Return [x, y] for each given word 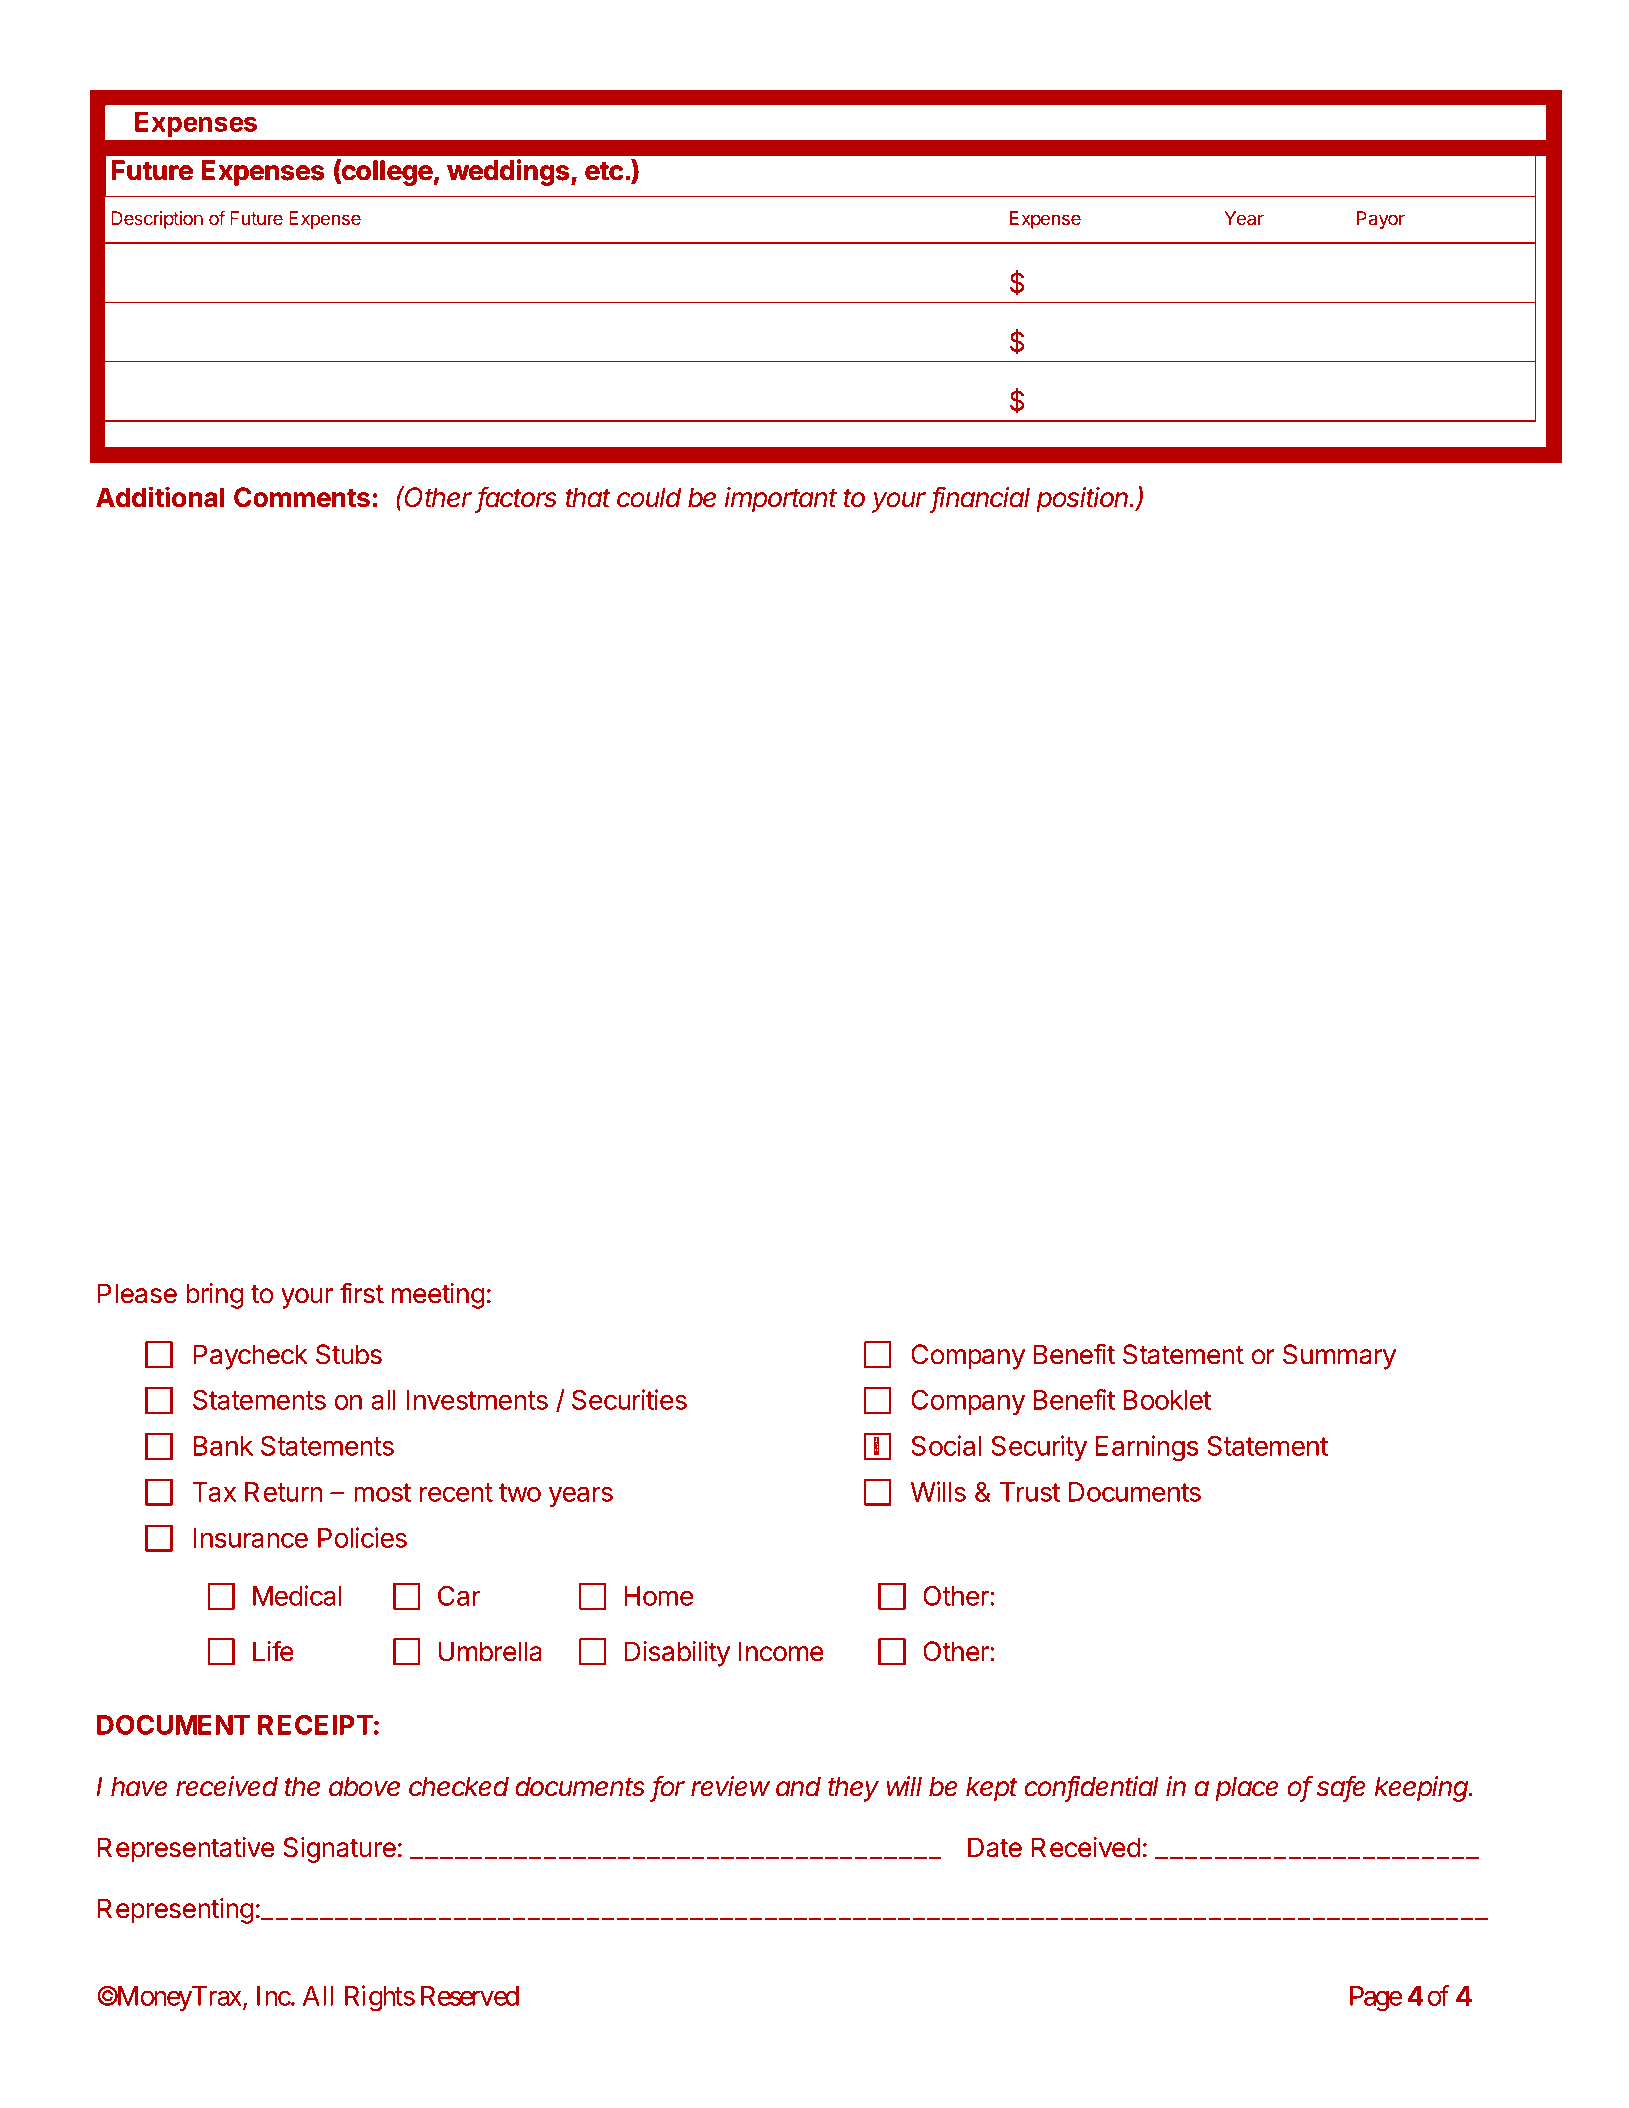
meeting [438, 1296]
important [781, 500]
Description [157, 220]
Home [659, 1596]
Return [284, 1492]
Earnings [1147, 1448]
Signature [339, 1850]
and [798, 1786]
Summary [1339, 1357]
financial [981, 498]
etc [604, 171]
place [1247, 1789]
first [362, 1293]
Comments [302, 497]
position [1083, 500]
